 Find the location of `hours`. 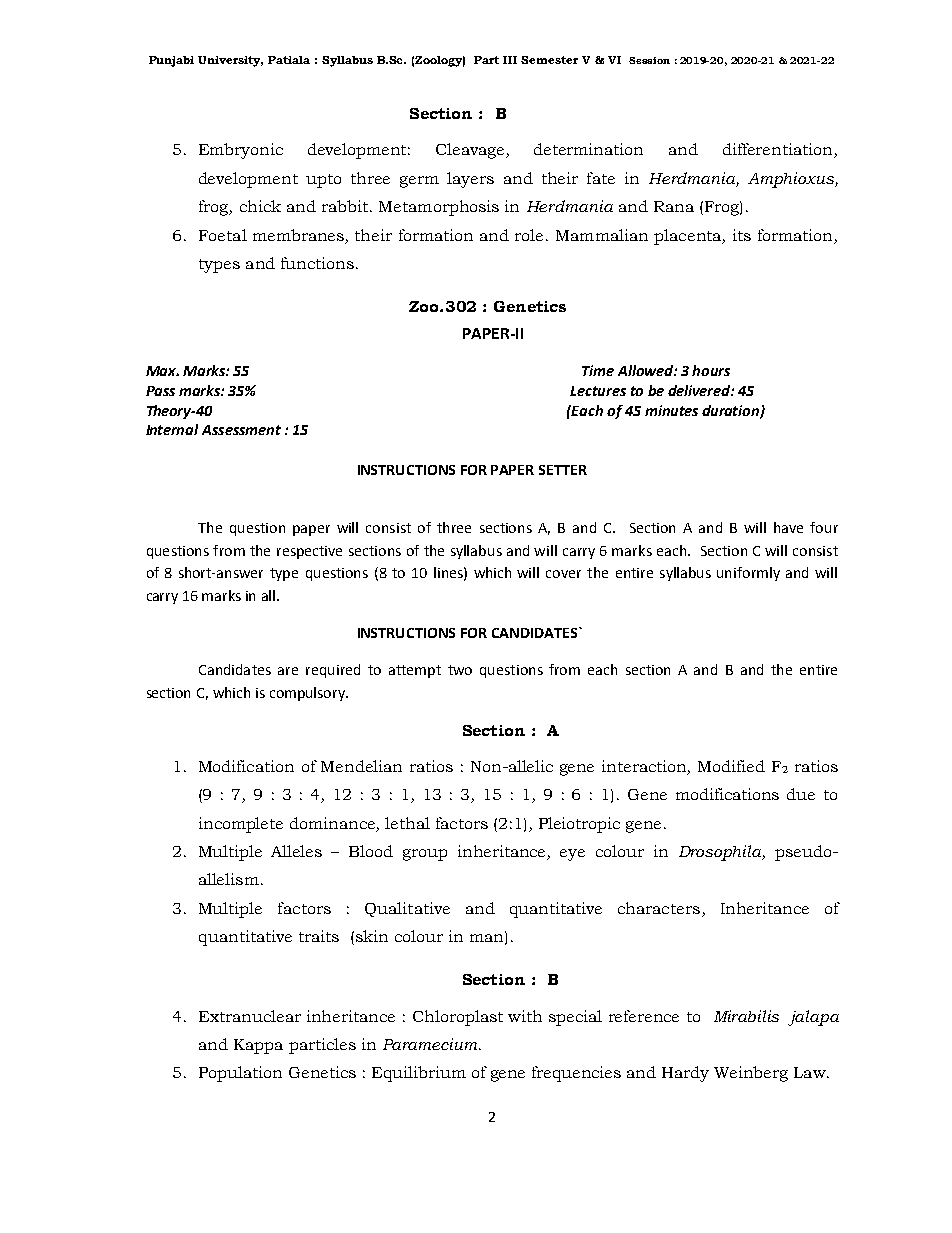

hours is located at coordinates (711, 370).
